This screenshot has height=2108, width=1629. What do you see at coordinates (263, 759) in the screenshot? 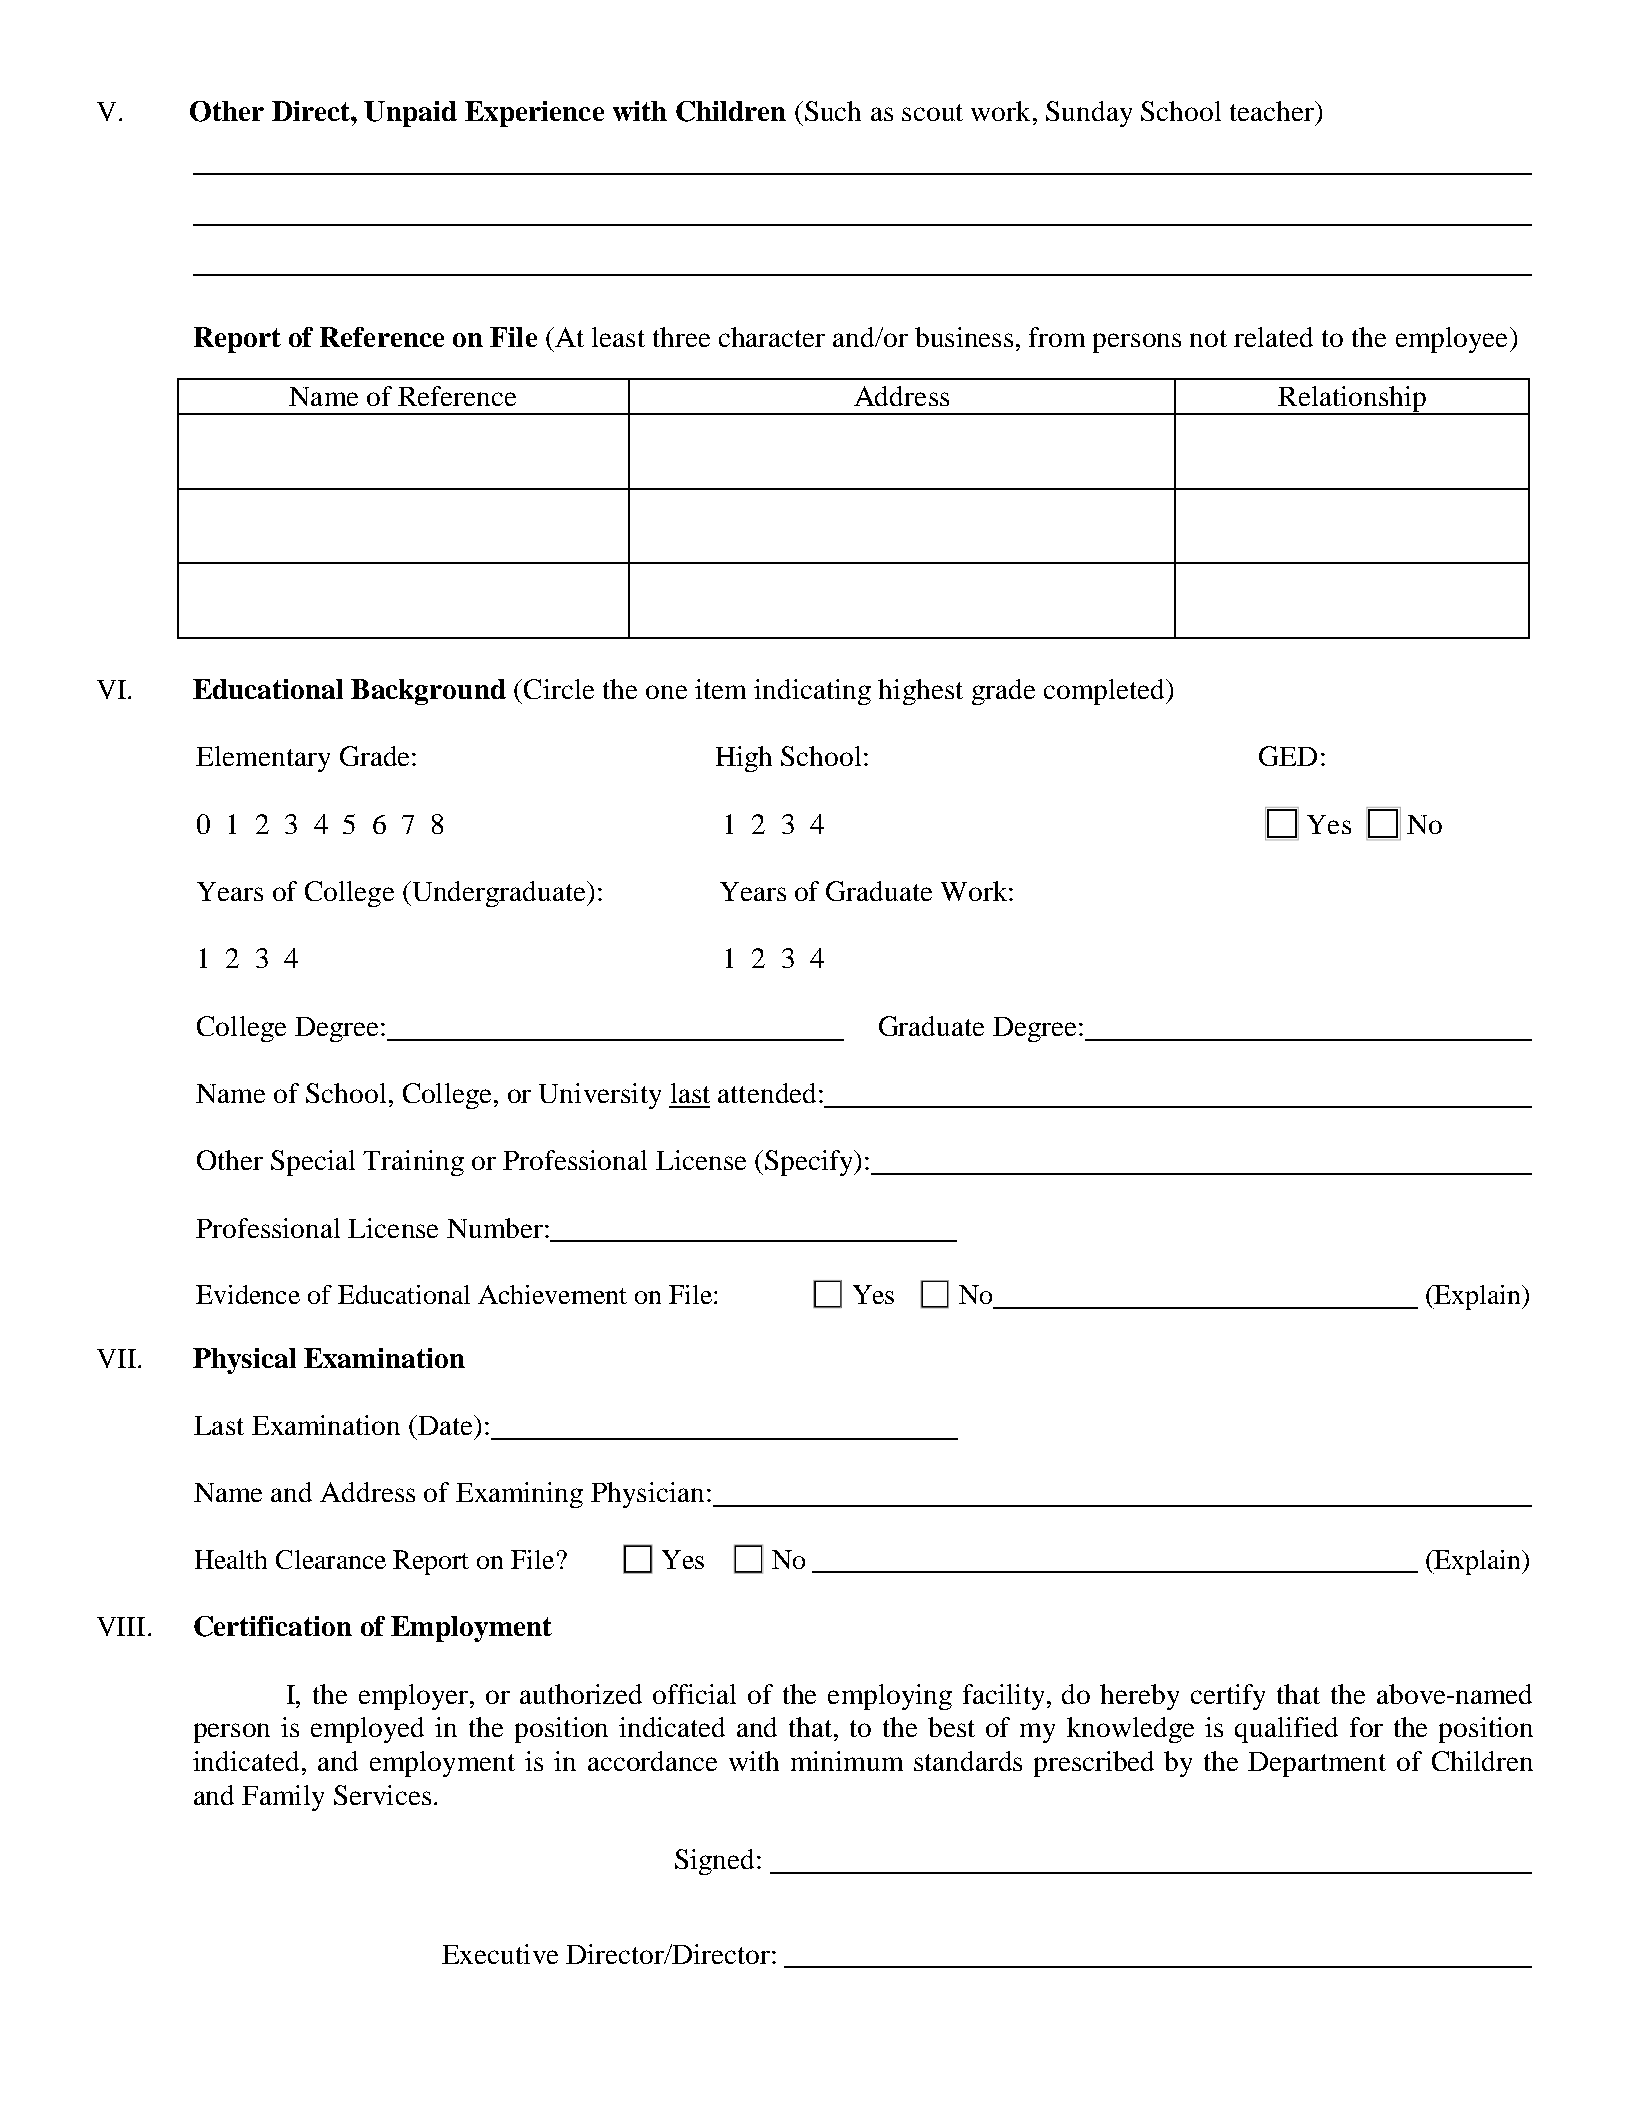
I see `Elementary` at bounding box center [263, 759].
